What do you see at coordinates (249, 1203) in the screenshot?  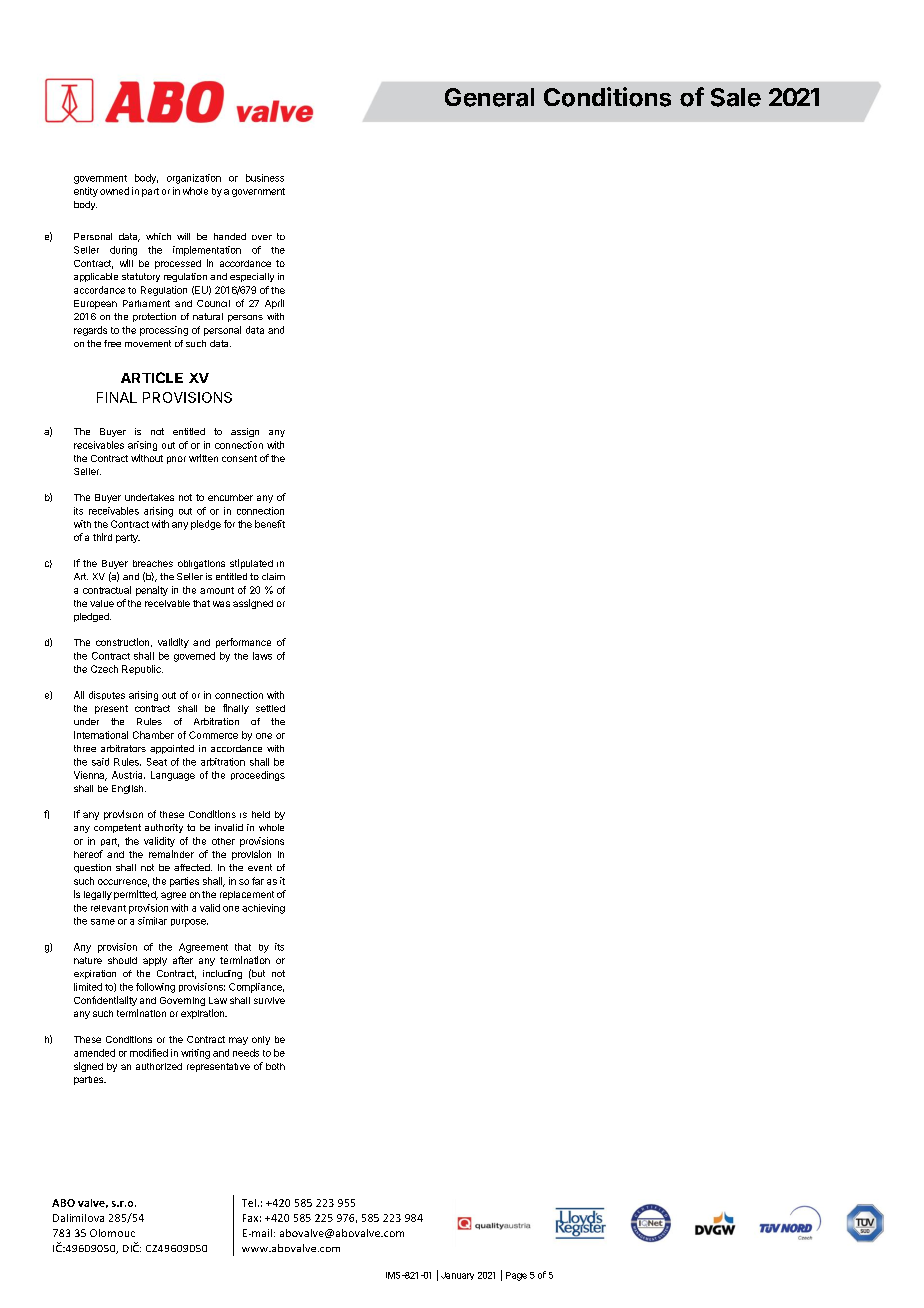 I see `Tel` at bounding box center [249, 1203].
